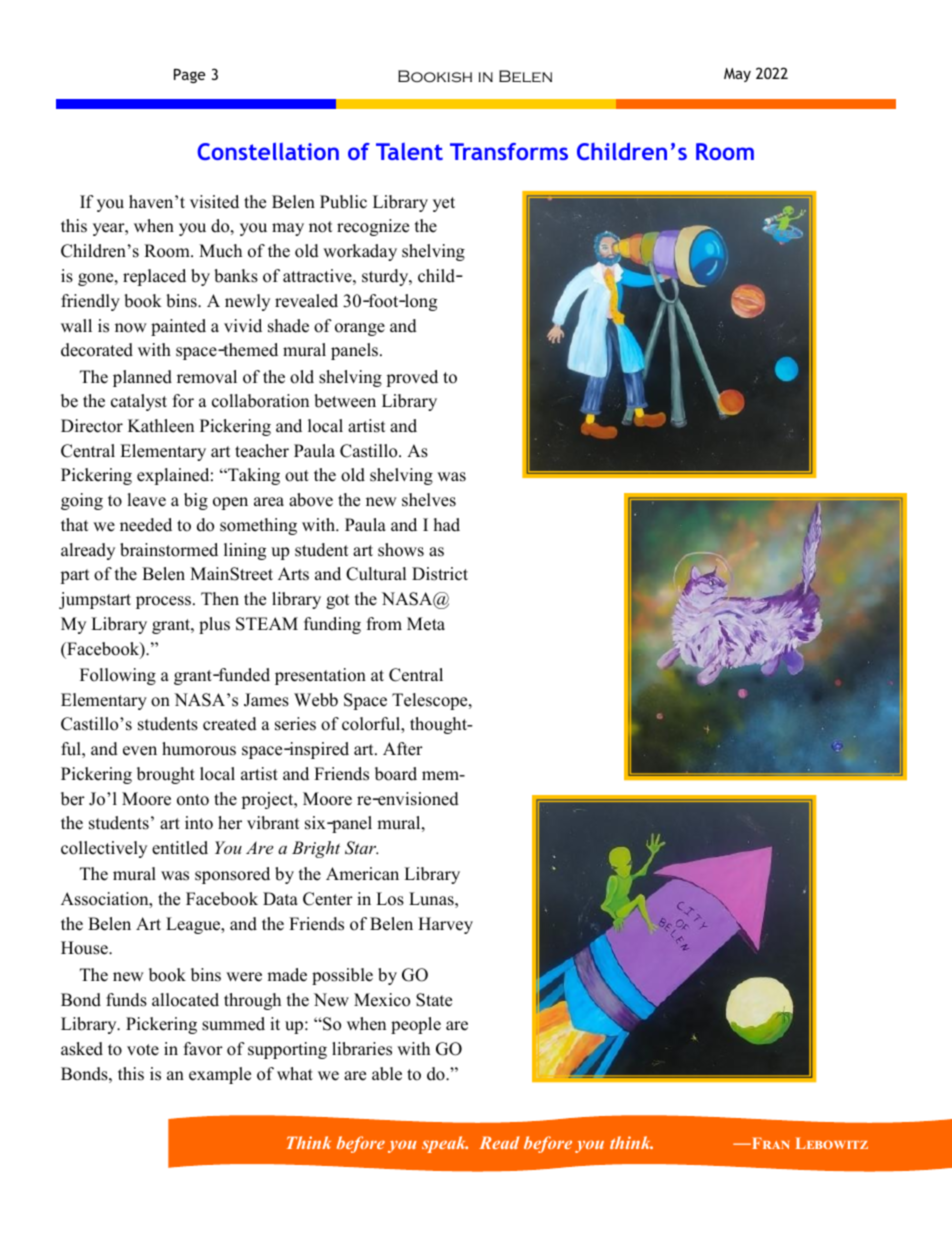  I want to click on Page, so click(189, 76).
